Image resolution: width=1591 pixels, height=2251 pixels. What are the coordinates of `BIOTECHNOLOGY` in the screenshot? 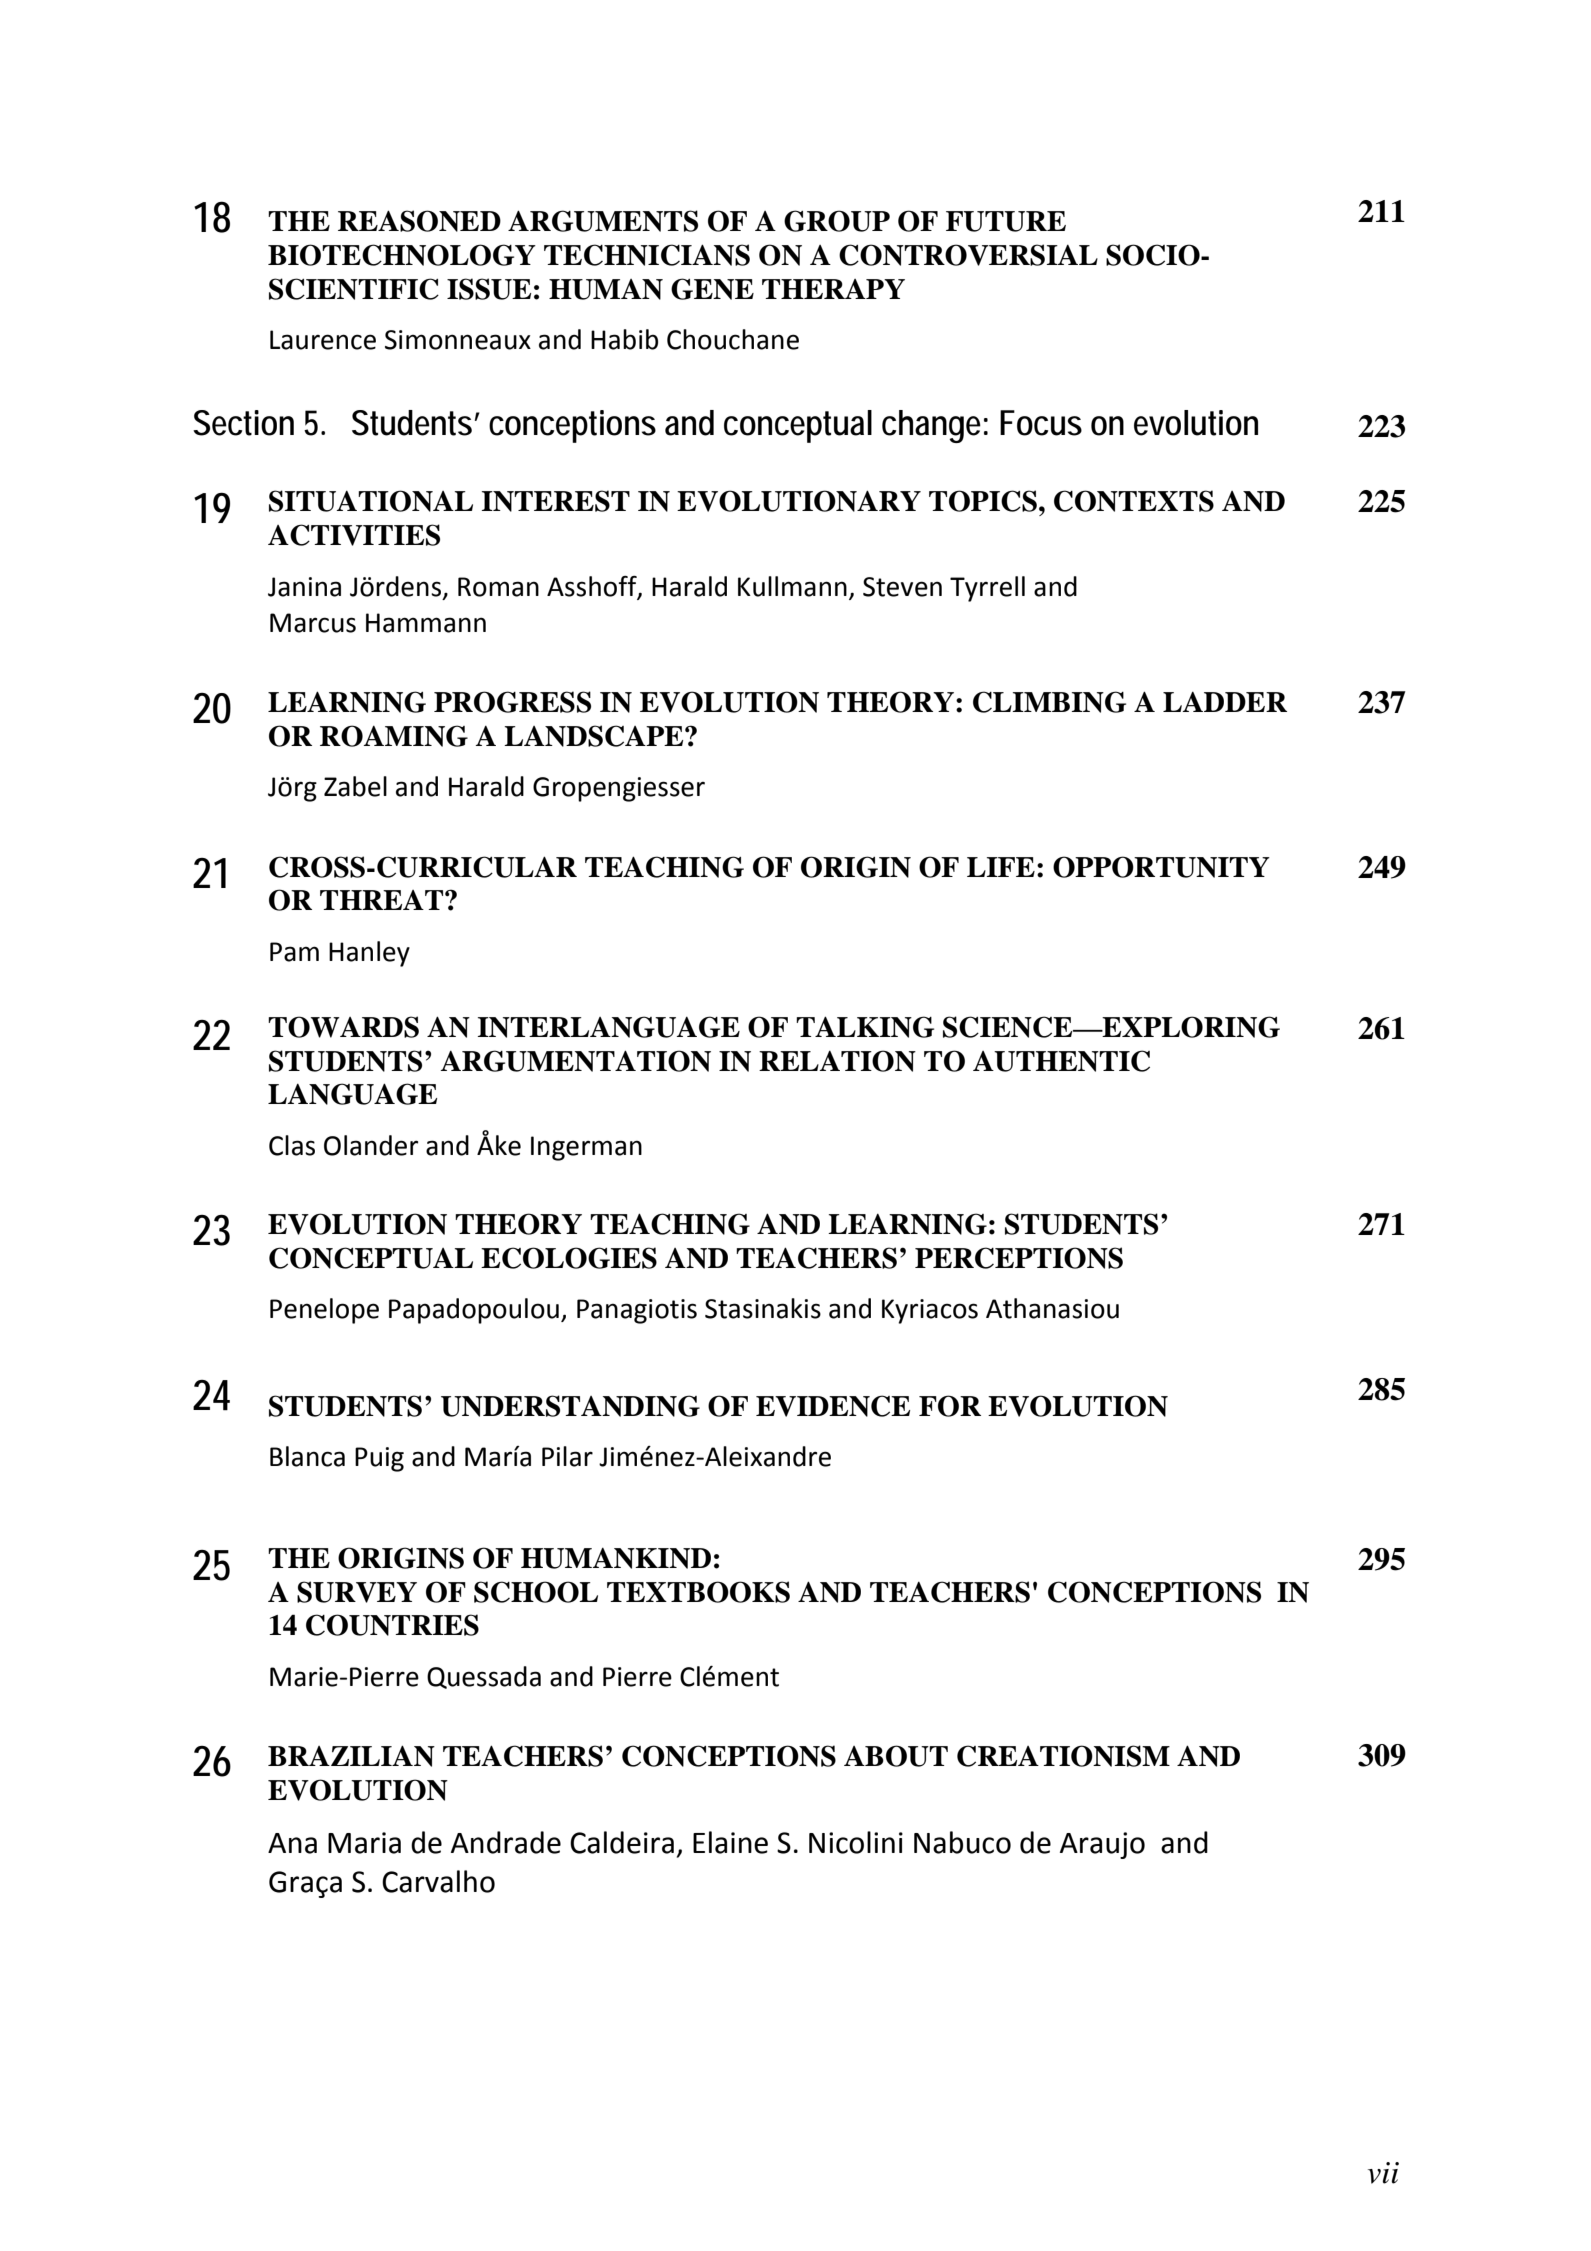 It's located at (402, 255).
